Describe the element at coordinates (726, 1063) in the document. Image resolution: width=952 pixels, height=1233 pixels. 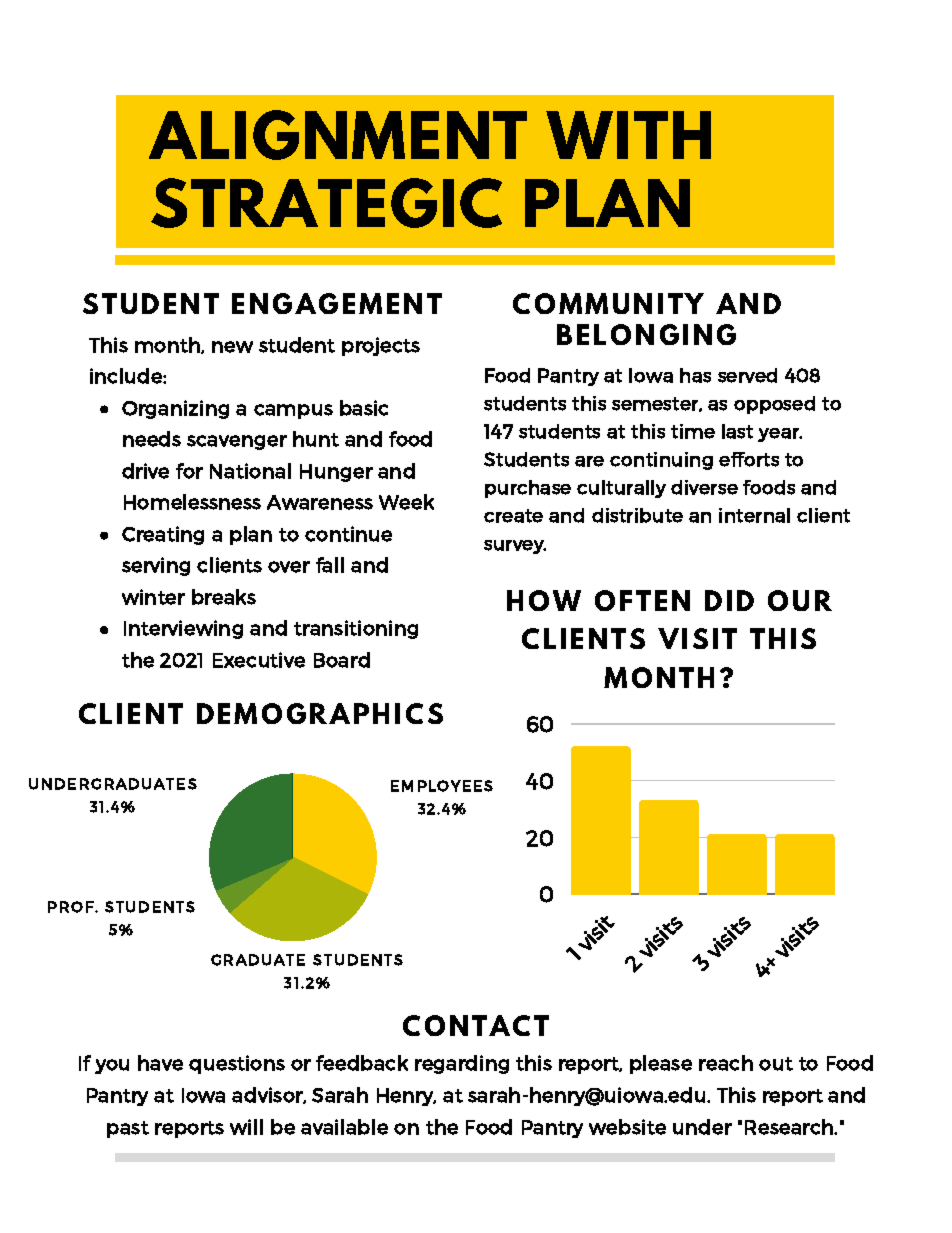
I see `reach` at that location.
